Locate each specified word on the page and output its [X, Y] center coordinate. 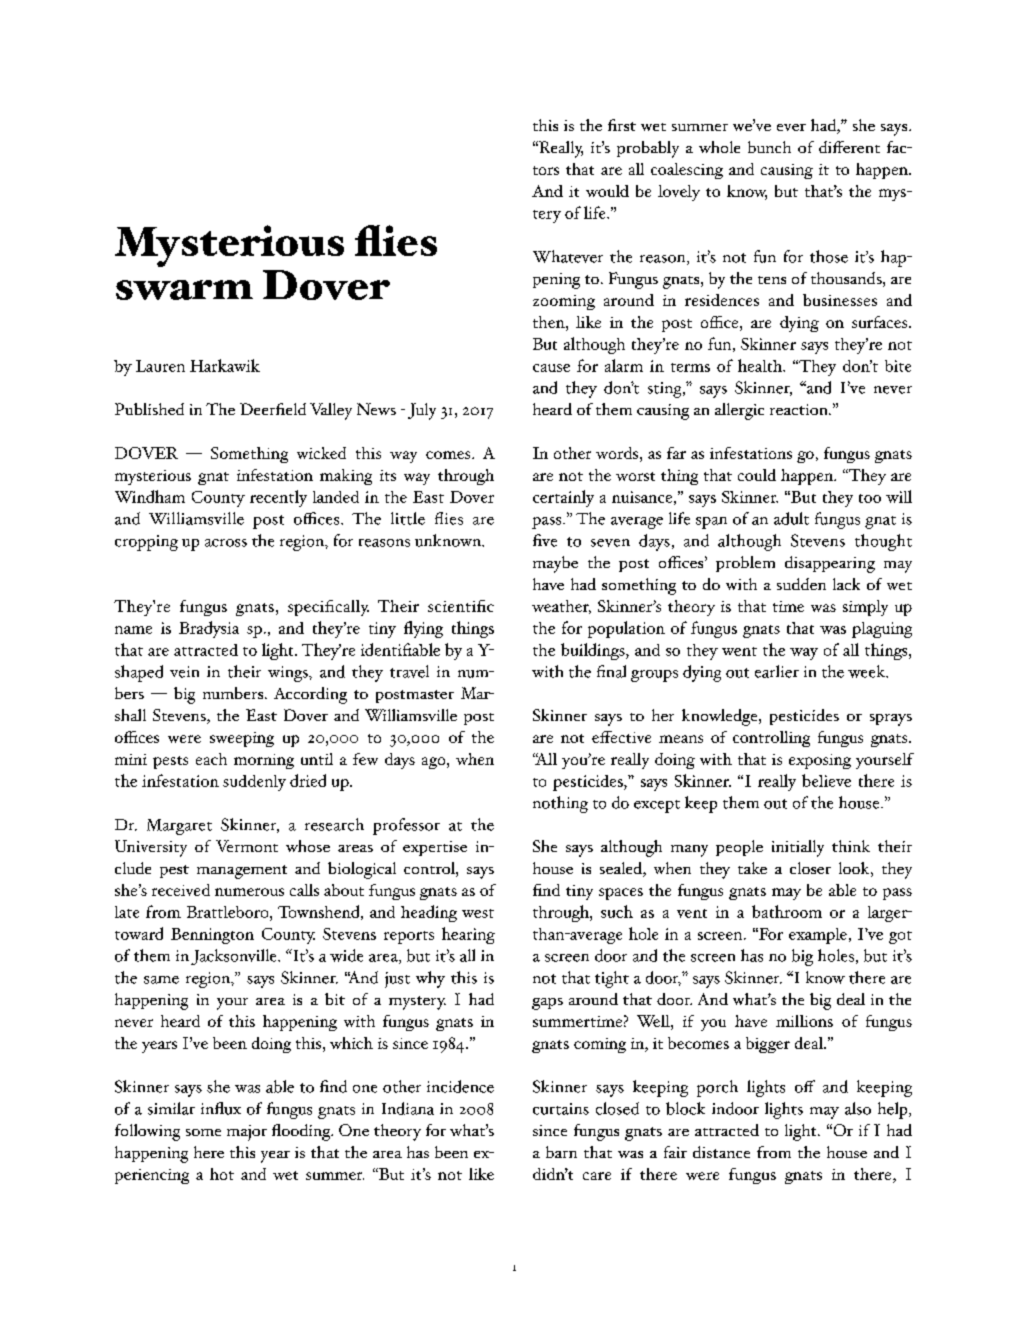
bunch [769, 147]
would [607, 191]
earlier [777, 671]
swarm [184, 290]
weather [561, 607]
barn [561, 1152]
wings [289, 674]
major [247, 1133]
